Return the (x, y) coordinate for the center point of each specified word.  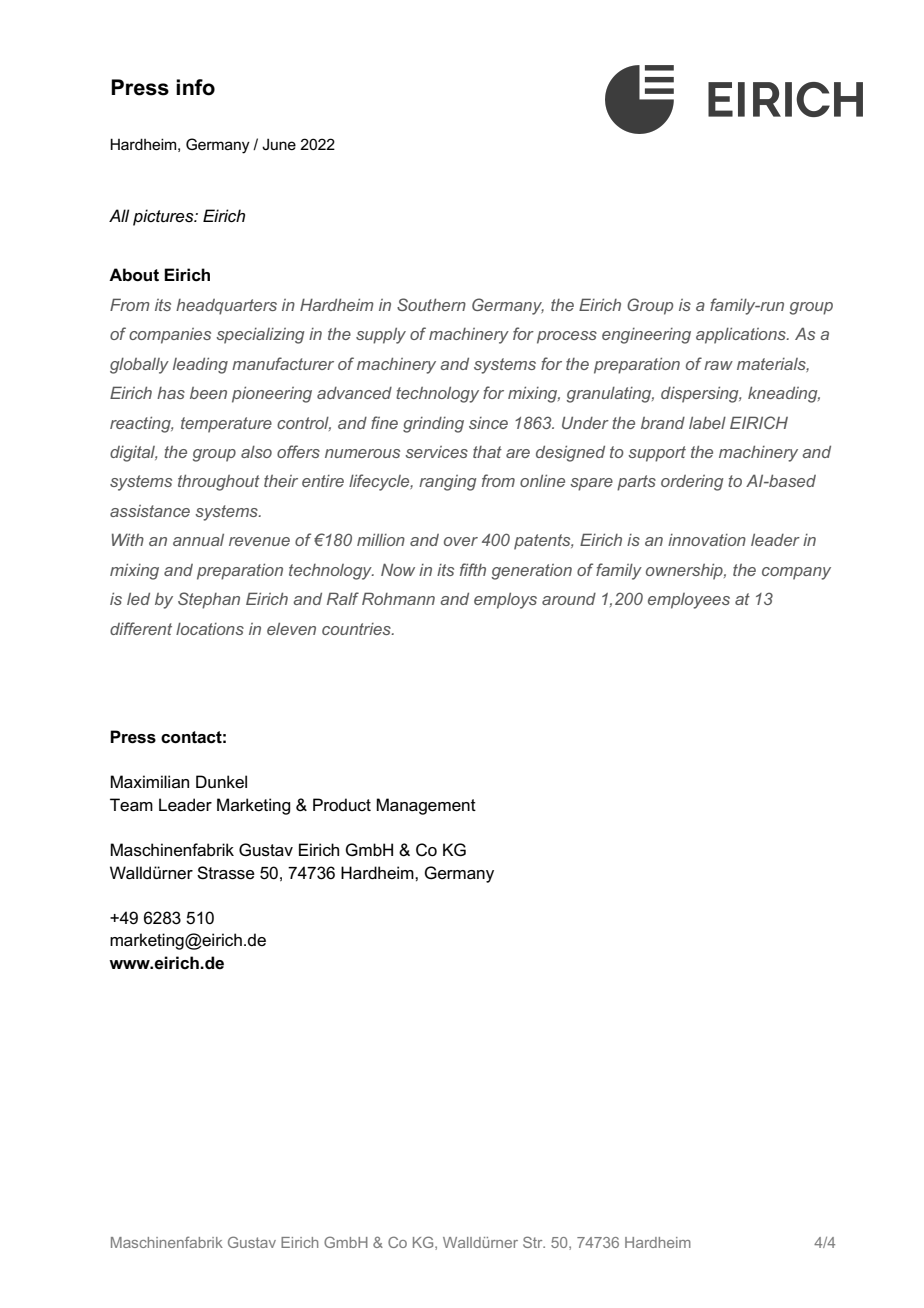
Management (426, 806)
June (279, 144)
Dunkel (221, 782)
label (707, 422)
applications (742, 335)
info (195, 87)
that (487, 452)
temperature (226, 425)
